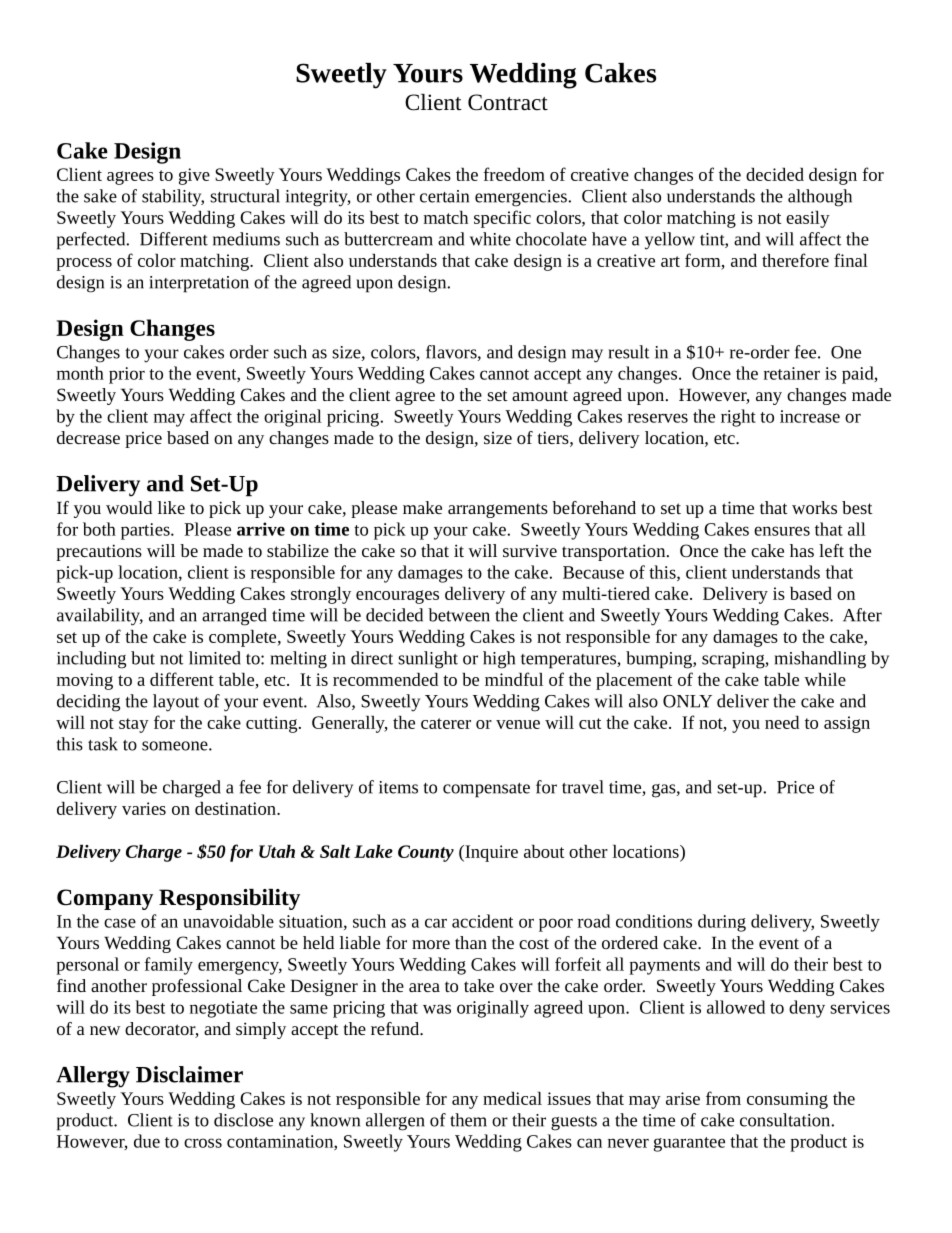 The width and height of the page is (952, 1233). Describe the element at coordinates (147, 1141) in the page. I see `due` at that location.
